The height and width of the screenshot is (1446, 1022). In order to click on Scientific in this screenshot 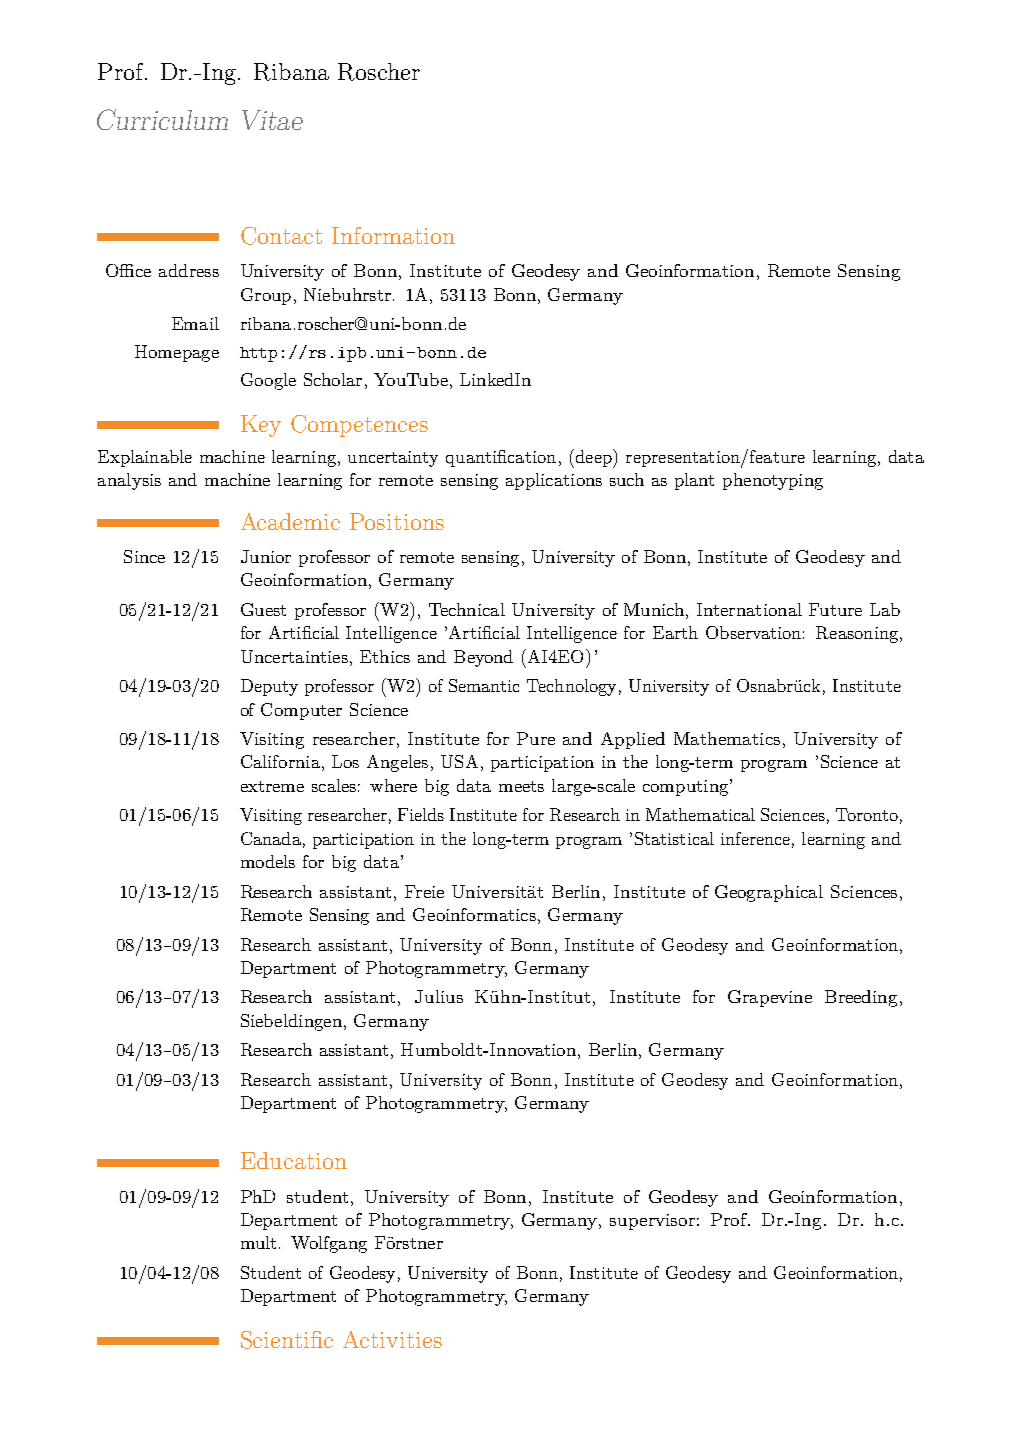, I will do `click(287, 1340)`.
